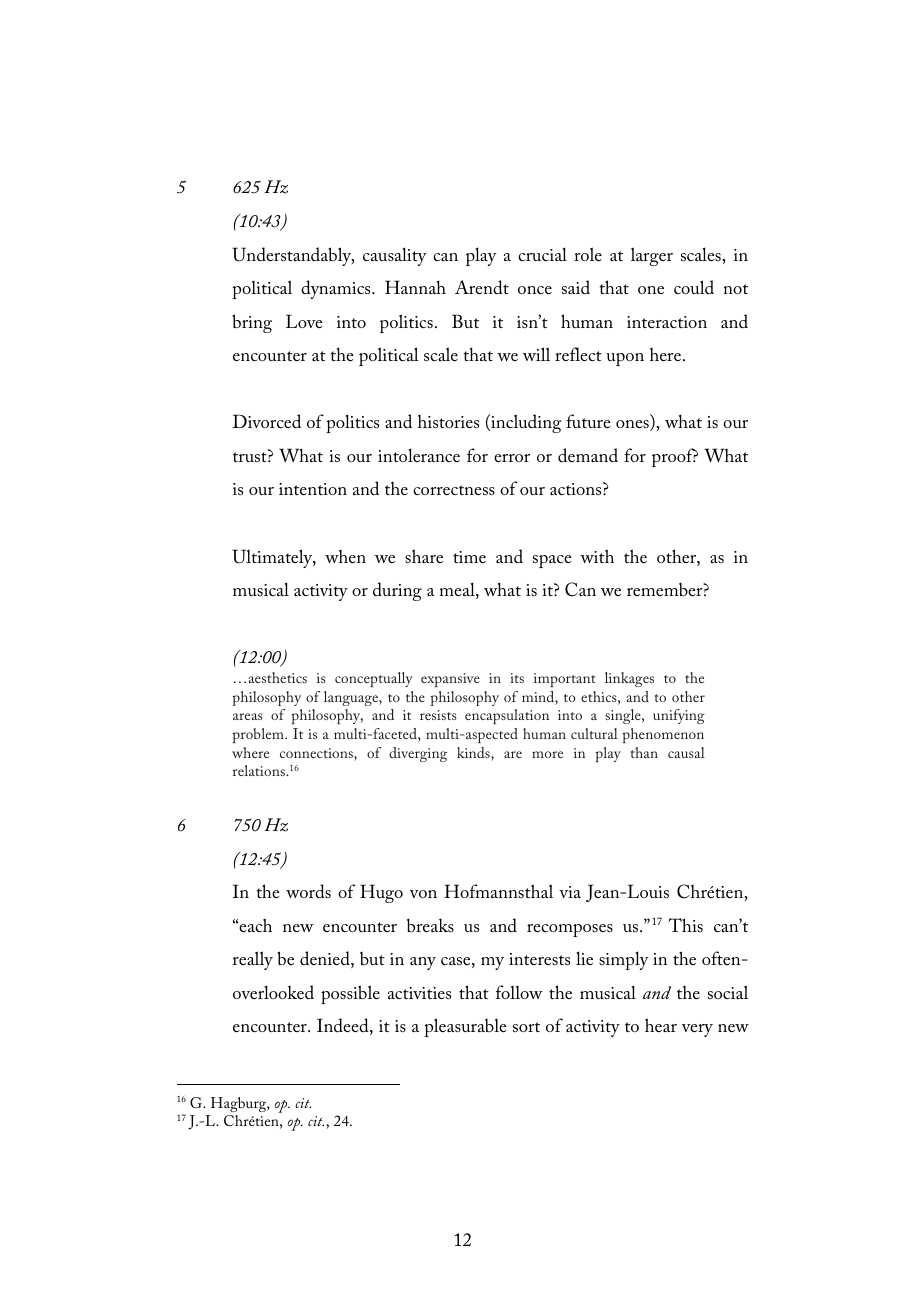  I want to click on dynamics, so click(337, 289).
